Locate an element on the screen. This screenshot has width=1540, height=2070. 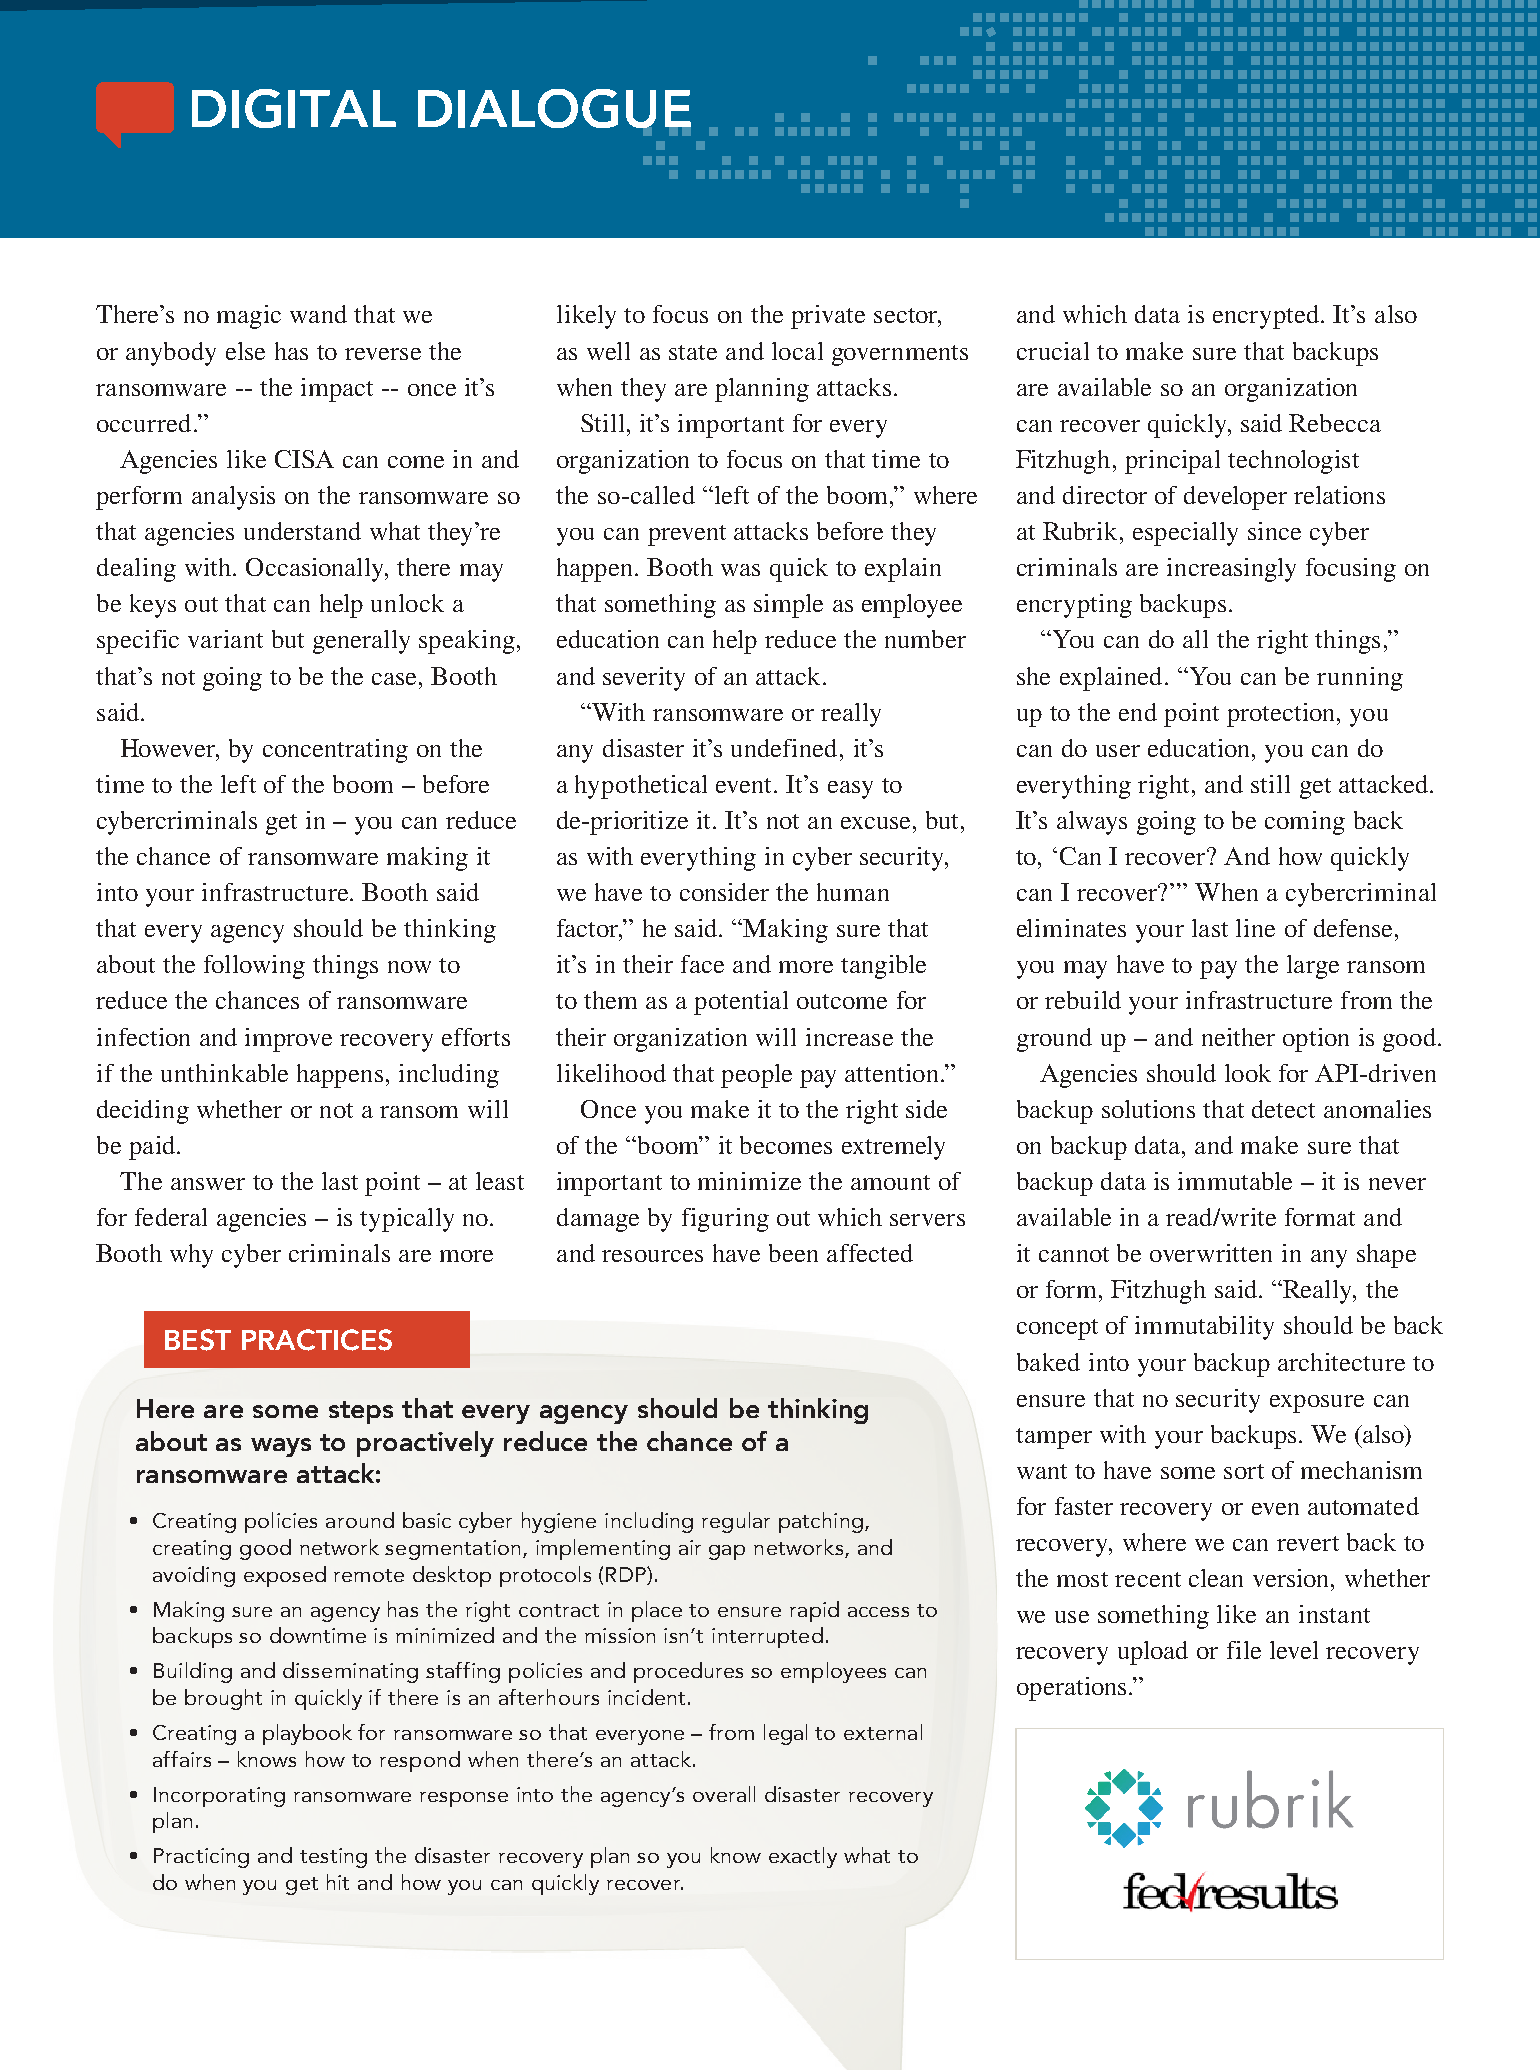
Occasionally is located at coordinates (316, 570).
